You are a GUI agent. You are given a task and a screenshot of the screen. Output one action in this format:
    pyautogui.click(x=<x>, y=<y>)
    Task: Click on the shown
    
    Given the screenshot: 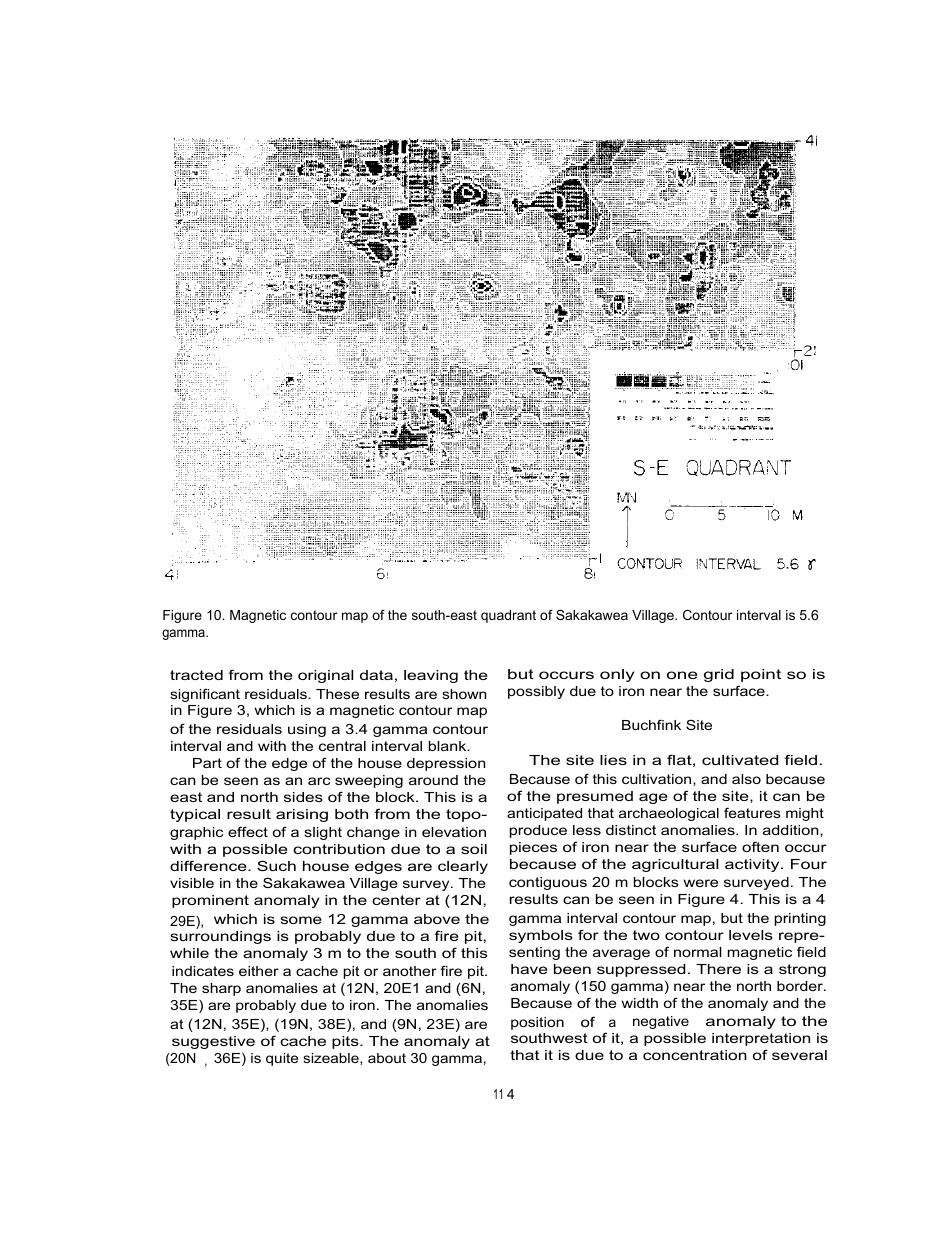 What is the action you would take?
    pyautogui.click(x=464, y=694)
